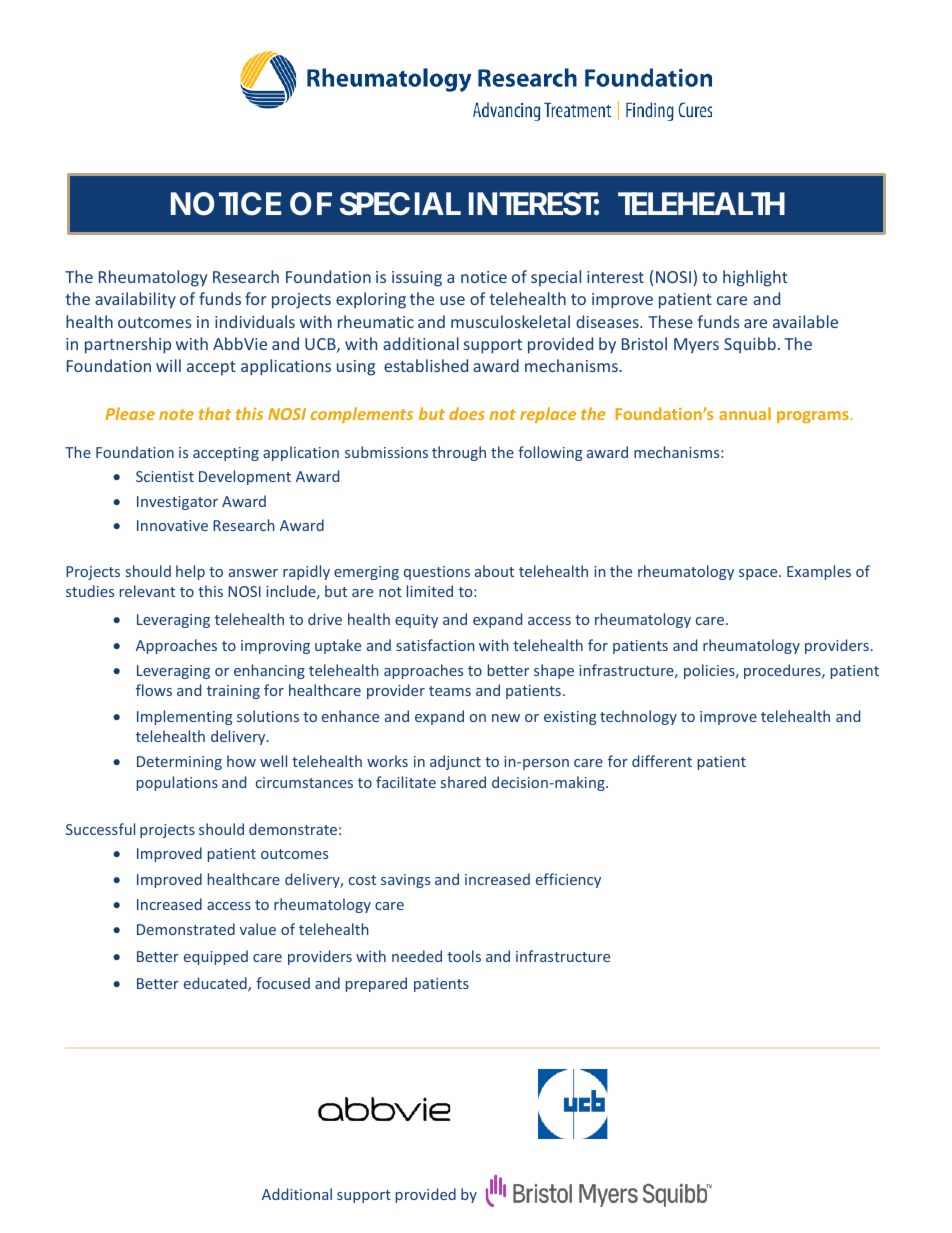  Describe the element at coordinates (759, 574) in the image. I see `space` at that location.
